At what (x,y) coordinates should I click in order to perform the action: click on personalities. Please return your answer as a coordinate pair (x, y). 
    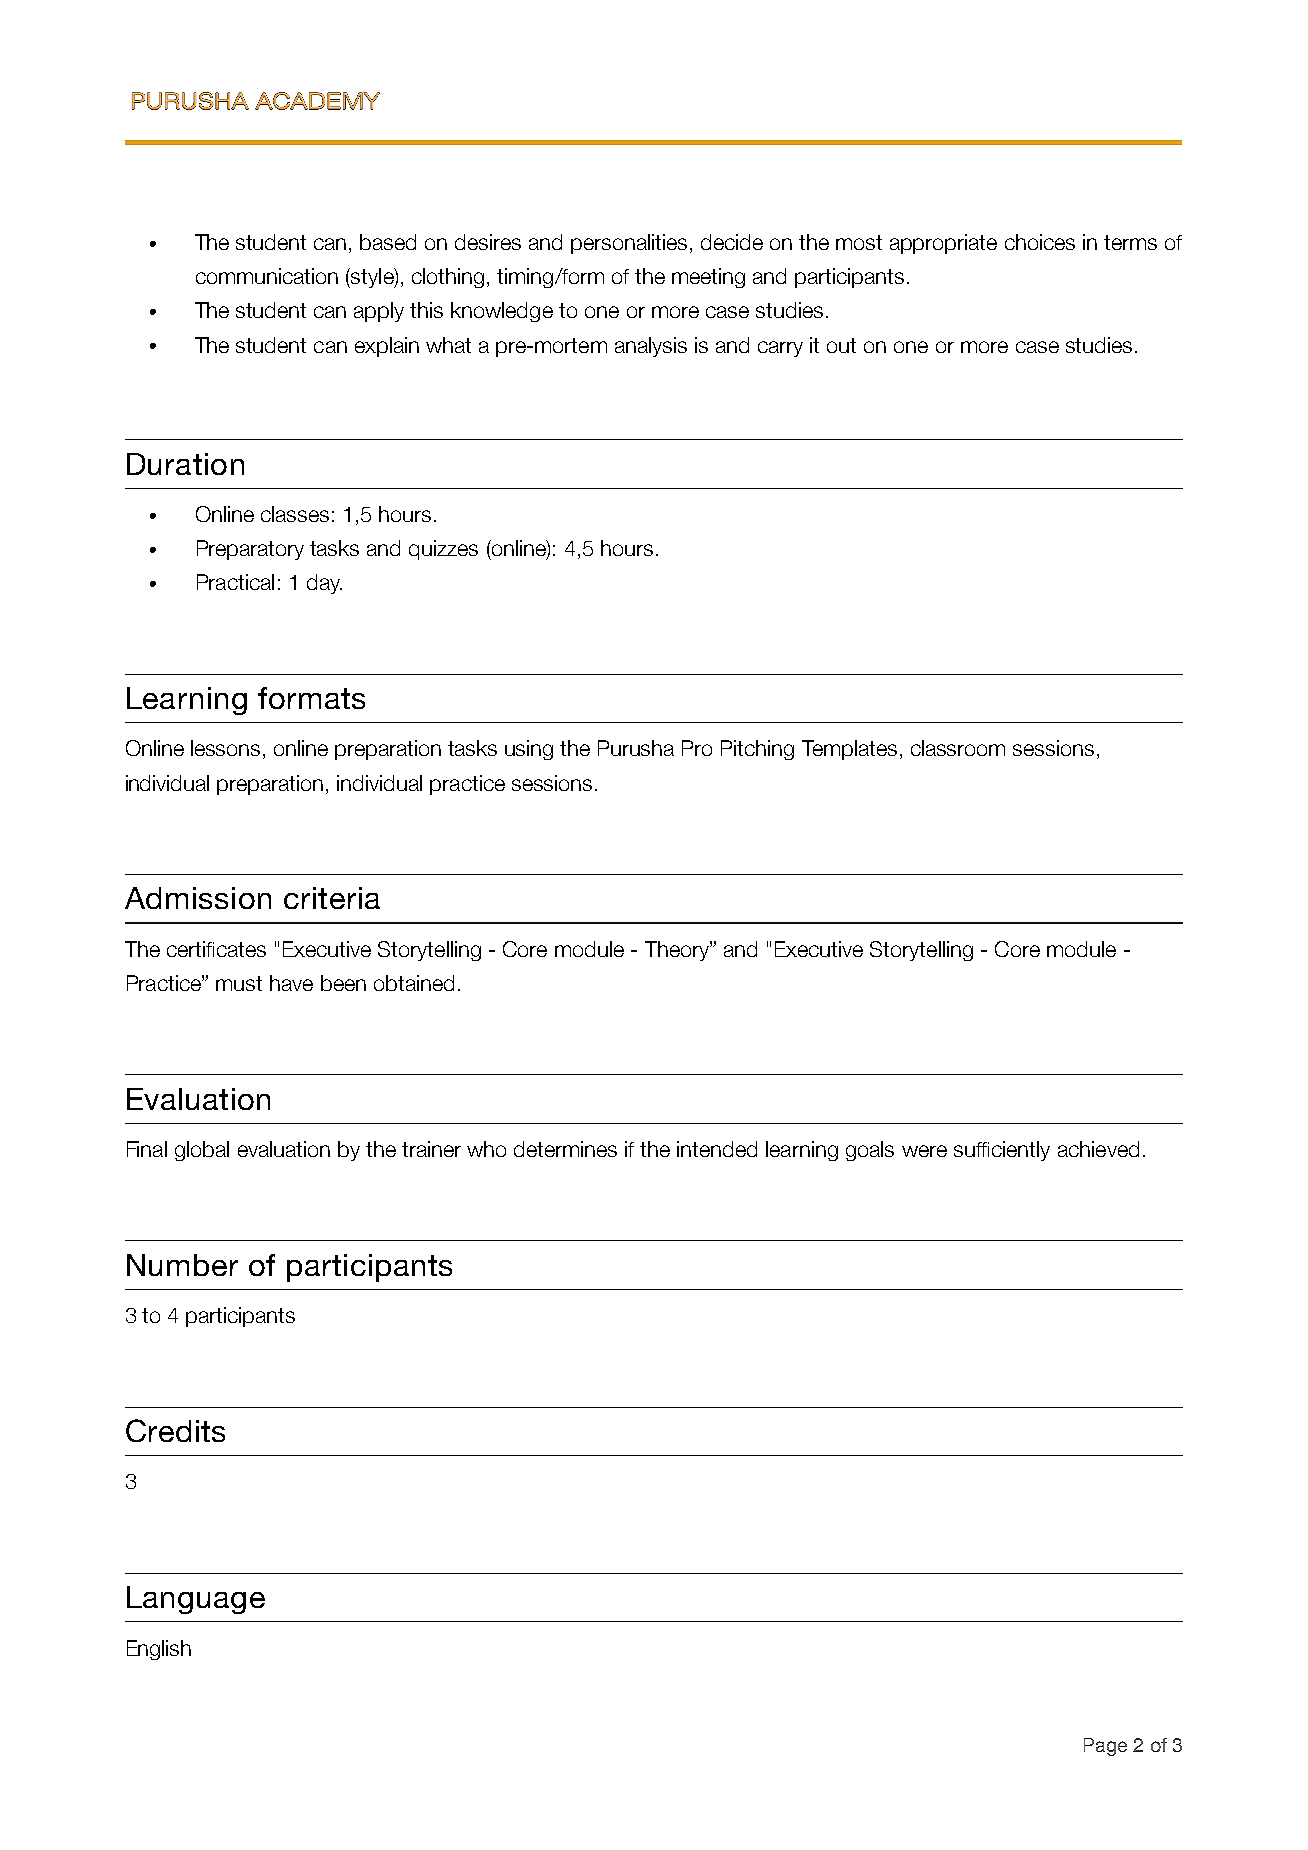
    Looking at the image, I should click on (629, 244).
